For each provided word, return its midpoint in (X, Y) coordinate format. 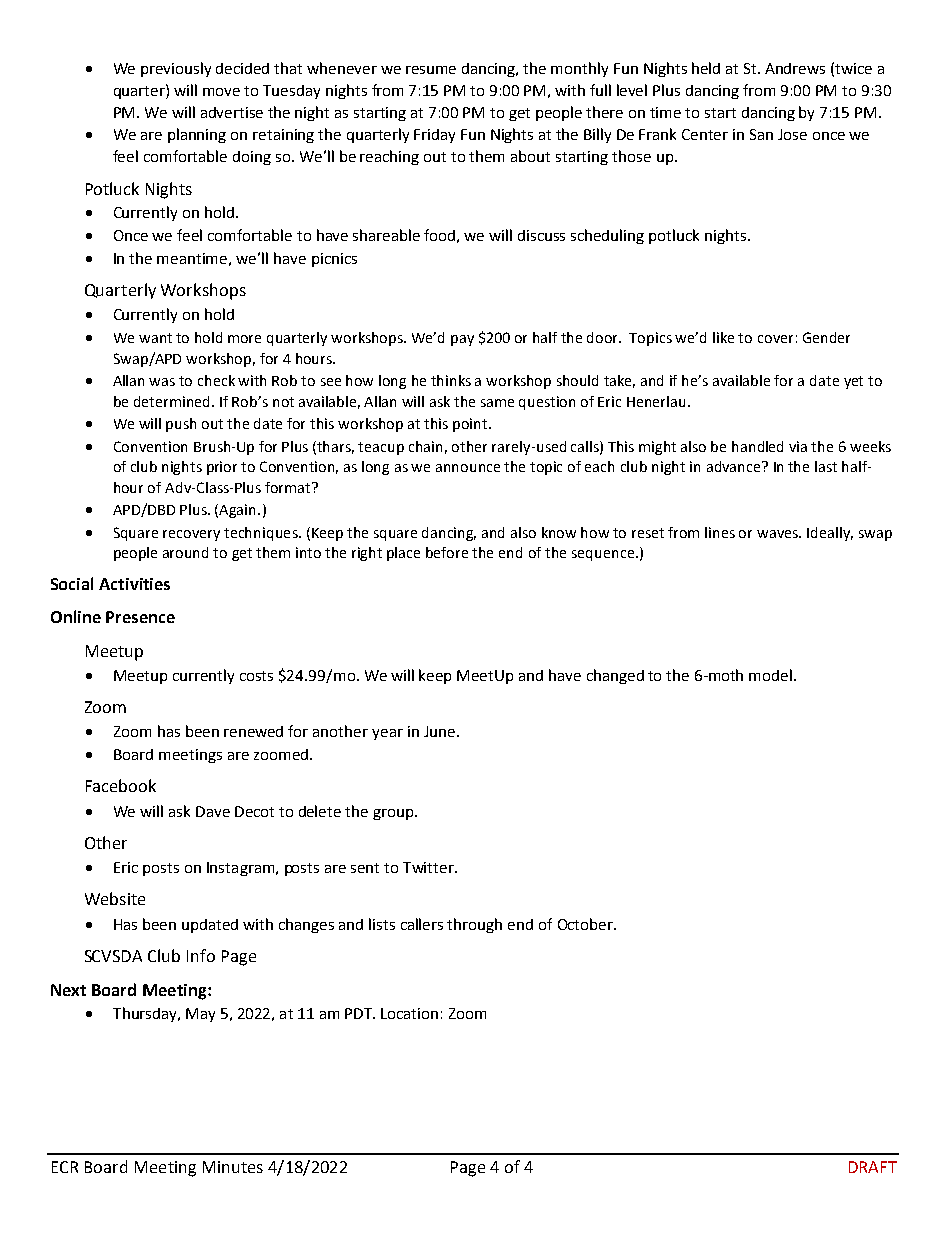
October (587, 924)
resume (431, 70)
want (155, 338)
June (439, 731)
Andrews (795, 68)
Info (201, 955)
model (772, 675)
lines (720, 532)
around (185, 552)
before (447, 552)
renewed (253, 731)
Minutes (233, 1167)
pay (462, 340)
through (474, 925)
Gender (826, 337)
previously (176, 69)
